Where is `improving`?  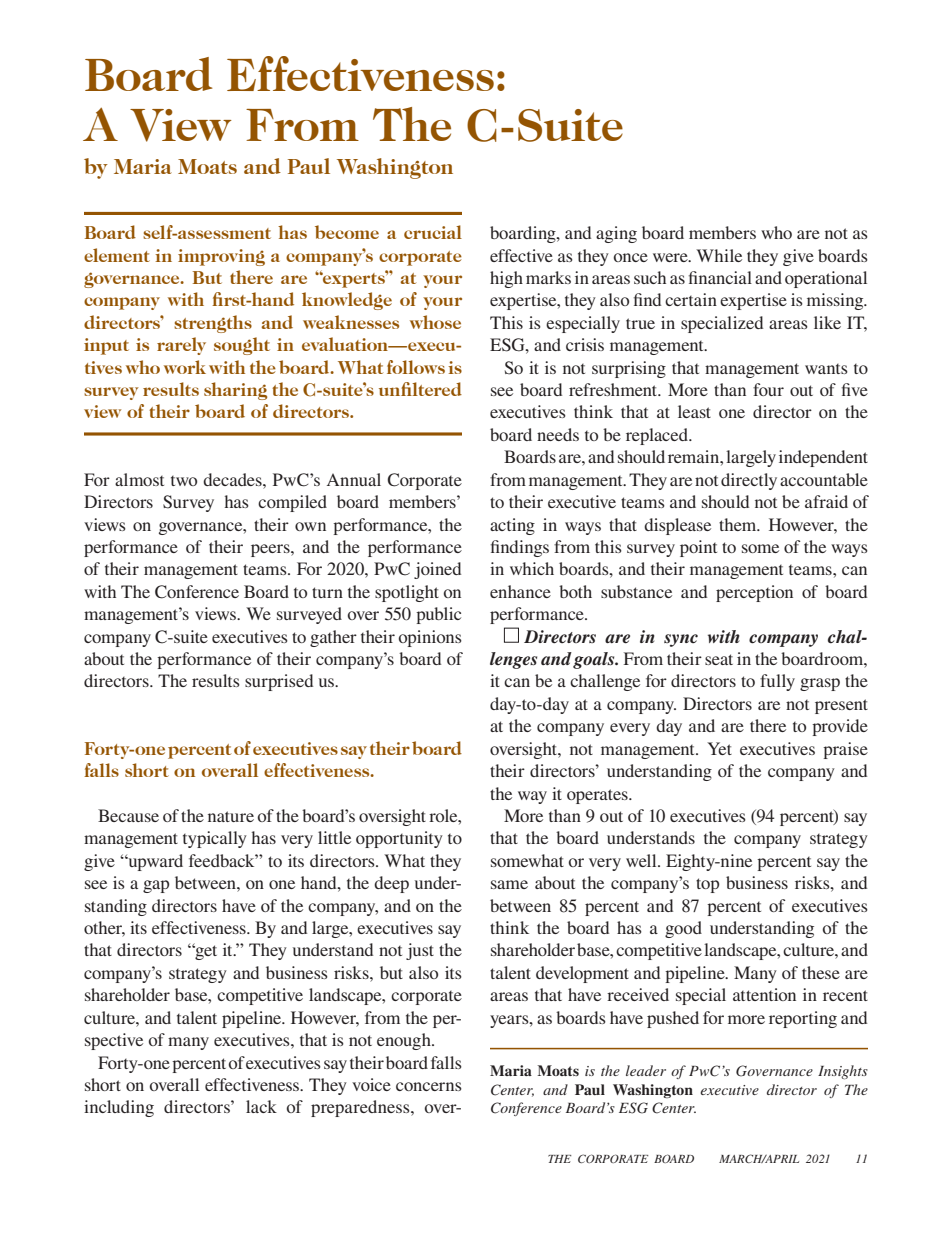 improving is located at coordinates (221, 257).
